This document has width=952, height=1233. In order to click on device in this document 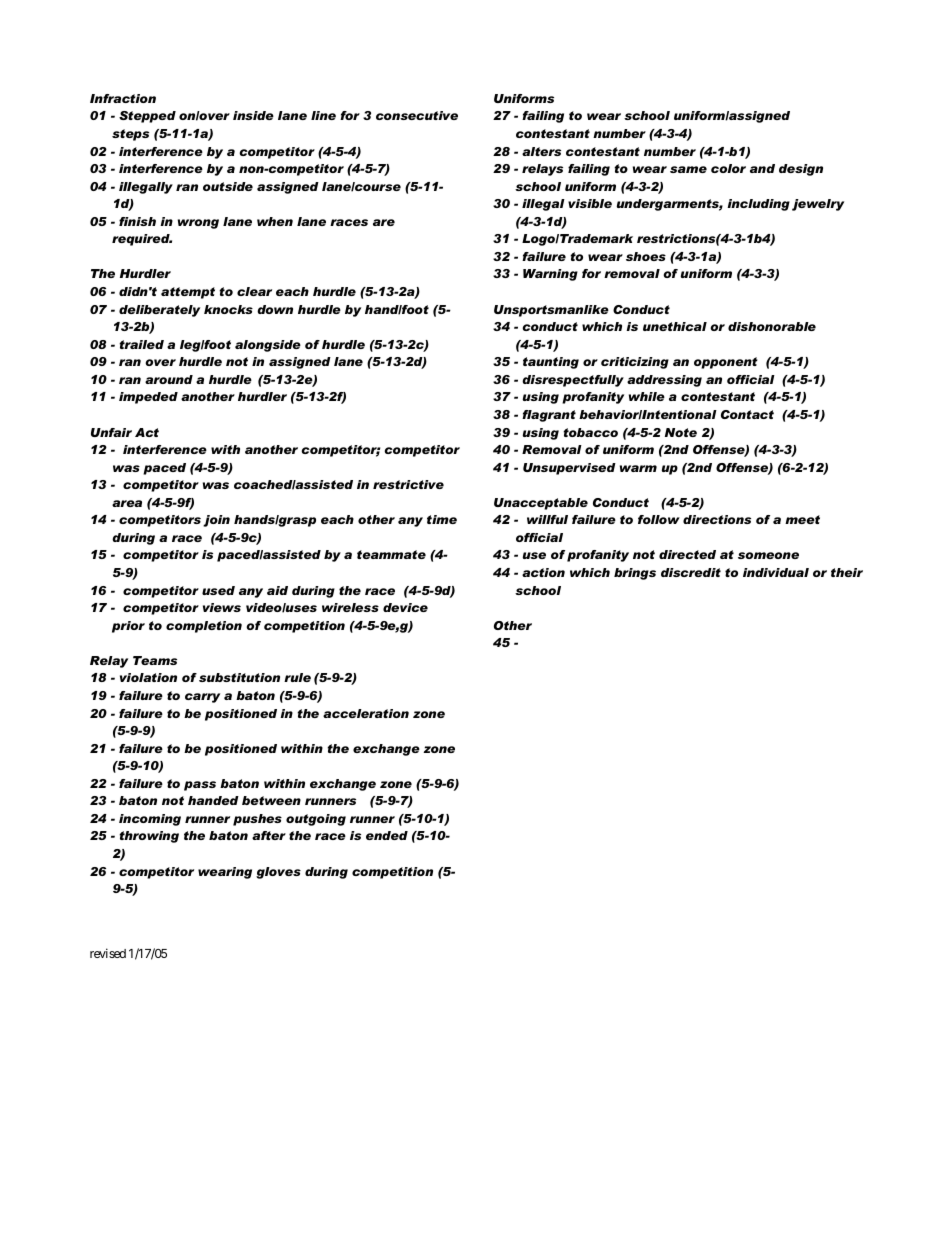, I will do `click(405, 607)`.
